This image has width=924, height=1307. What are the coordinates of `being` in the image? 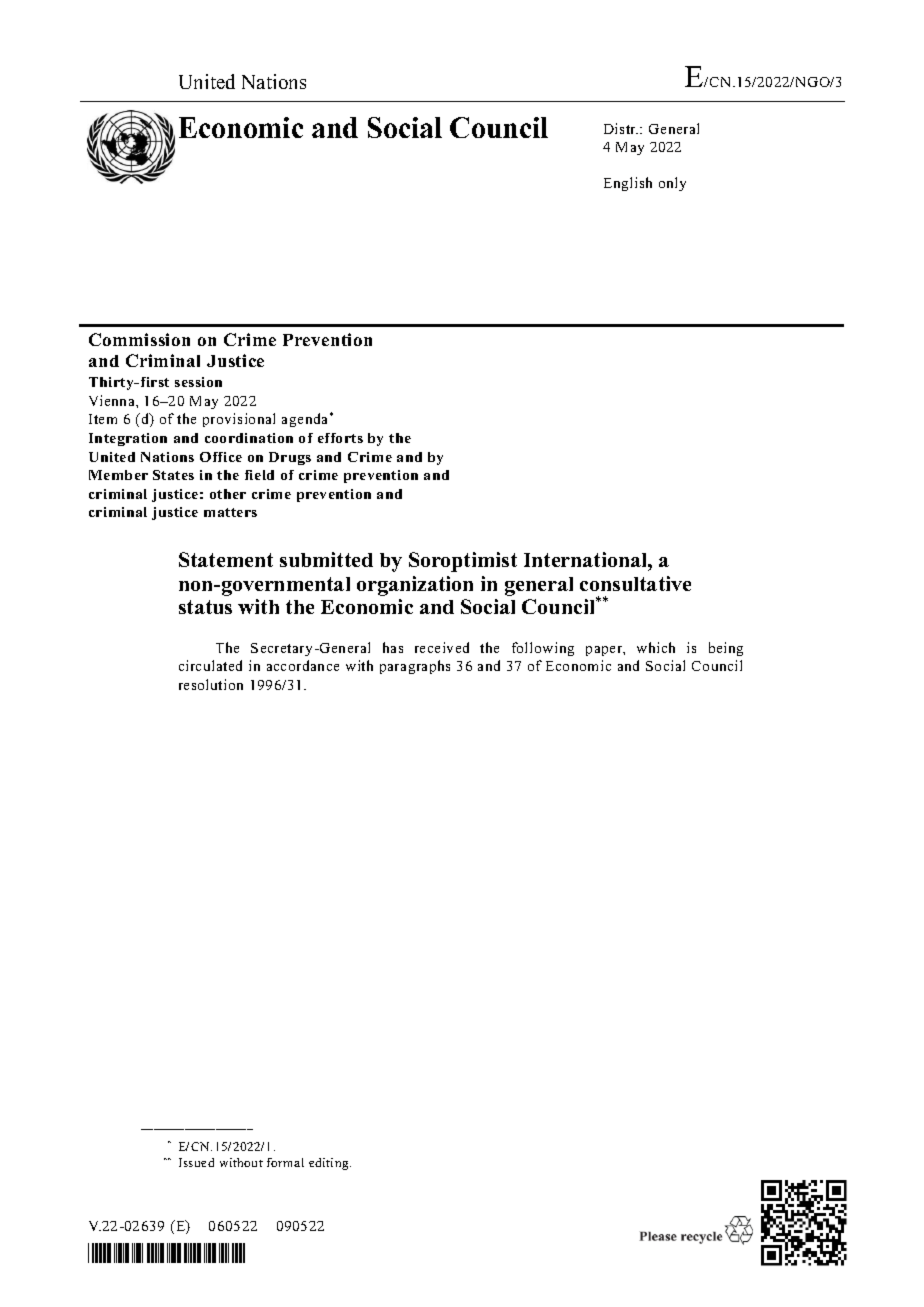 It's located at (726, 649).
